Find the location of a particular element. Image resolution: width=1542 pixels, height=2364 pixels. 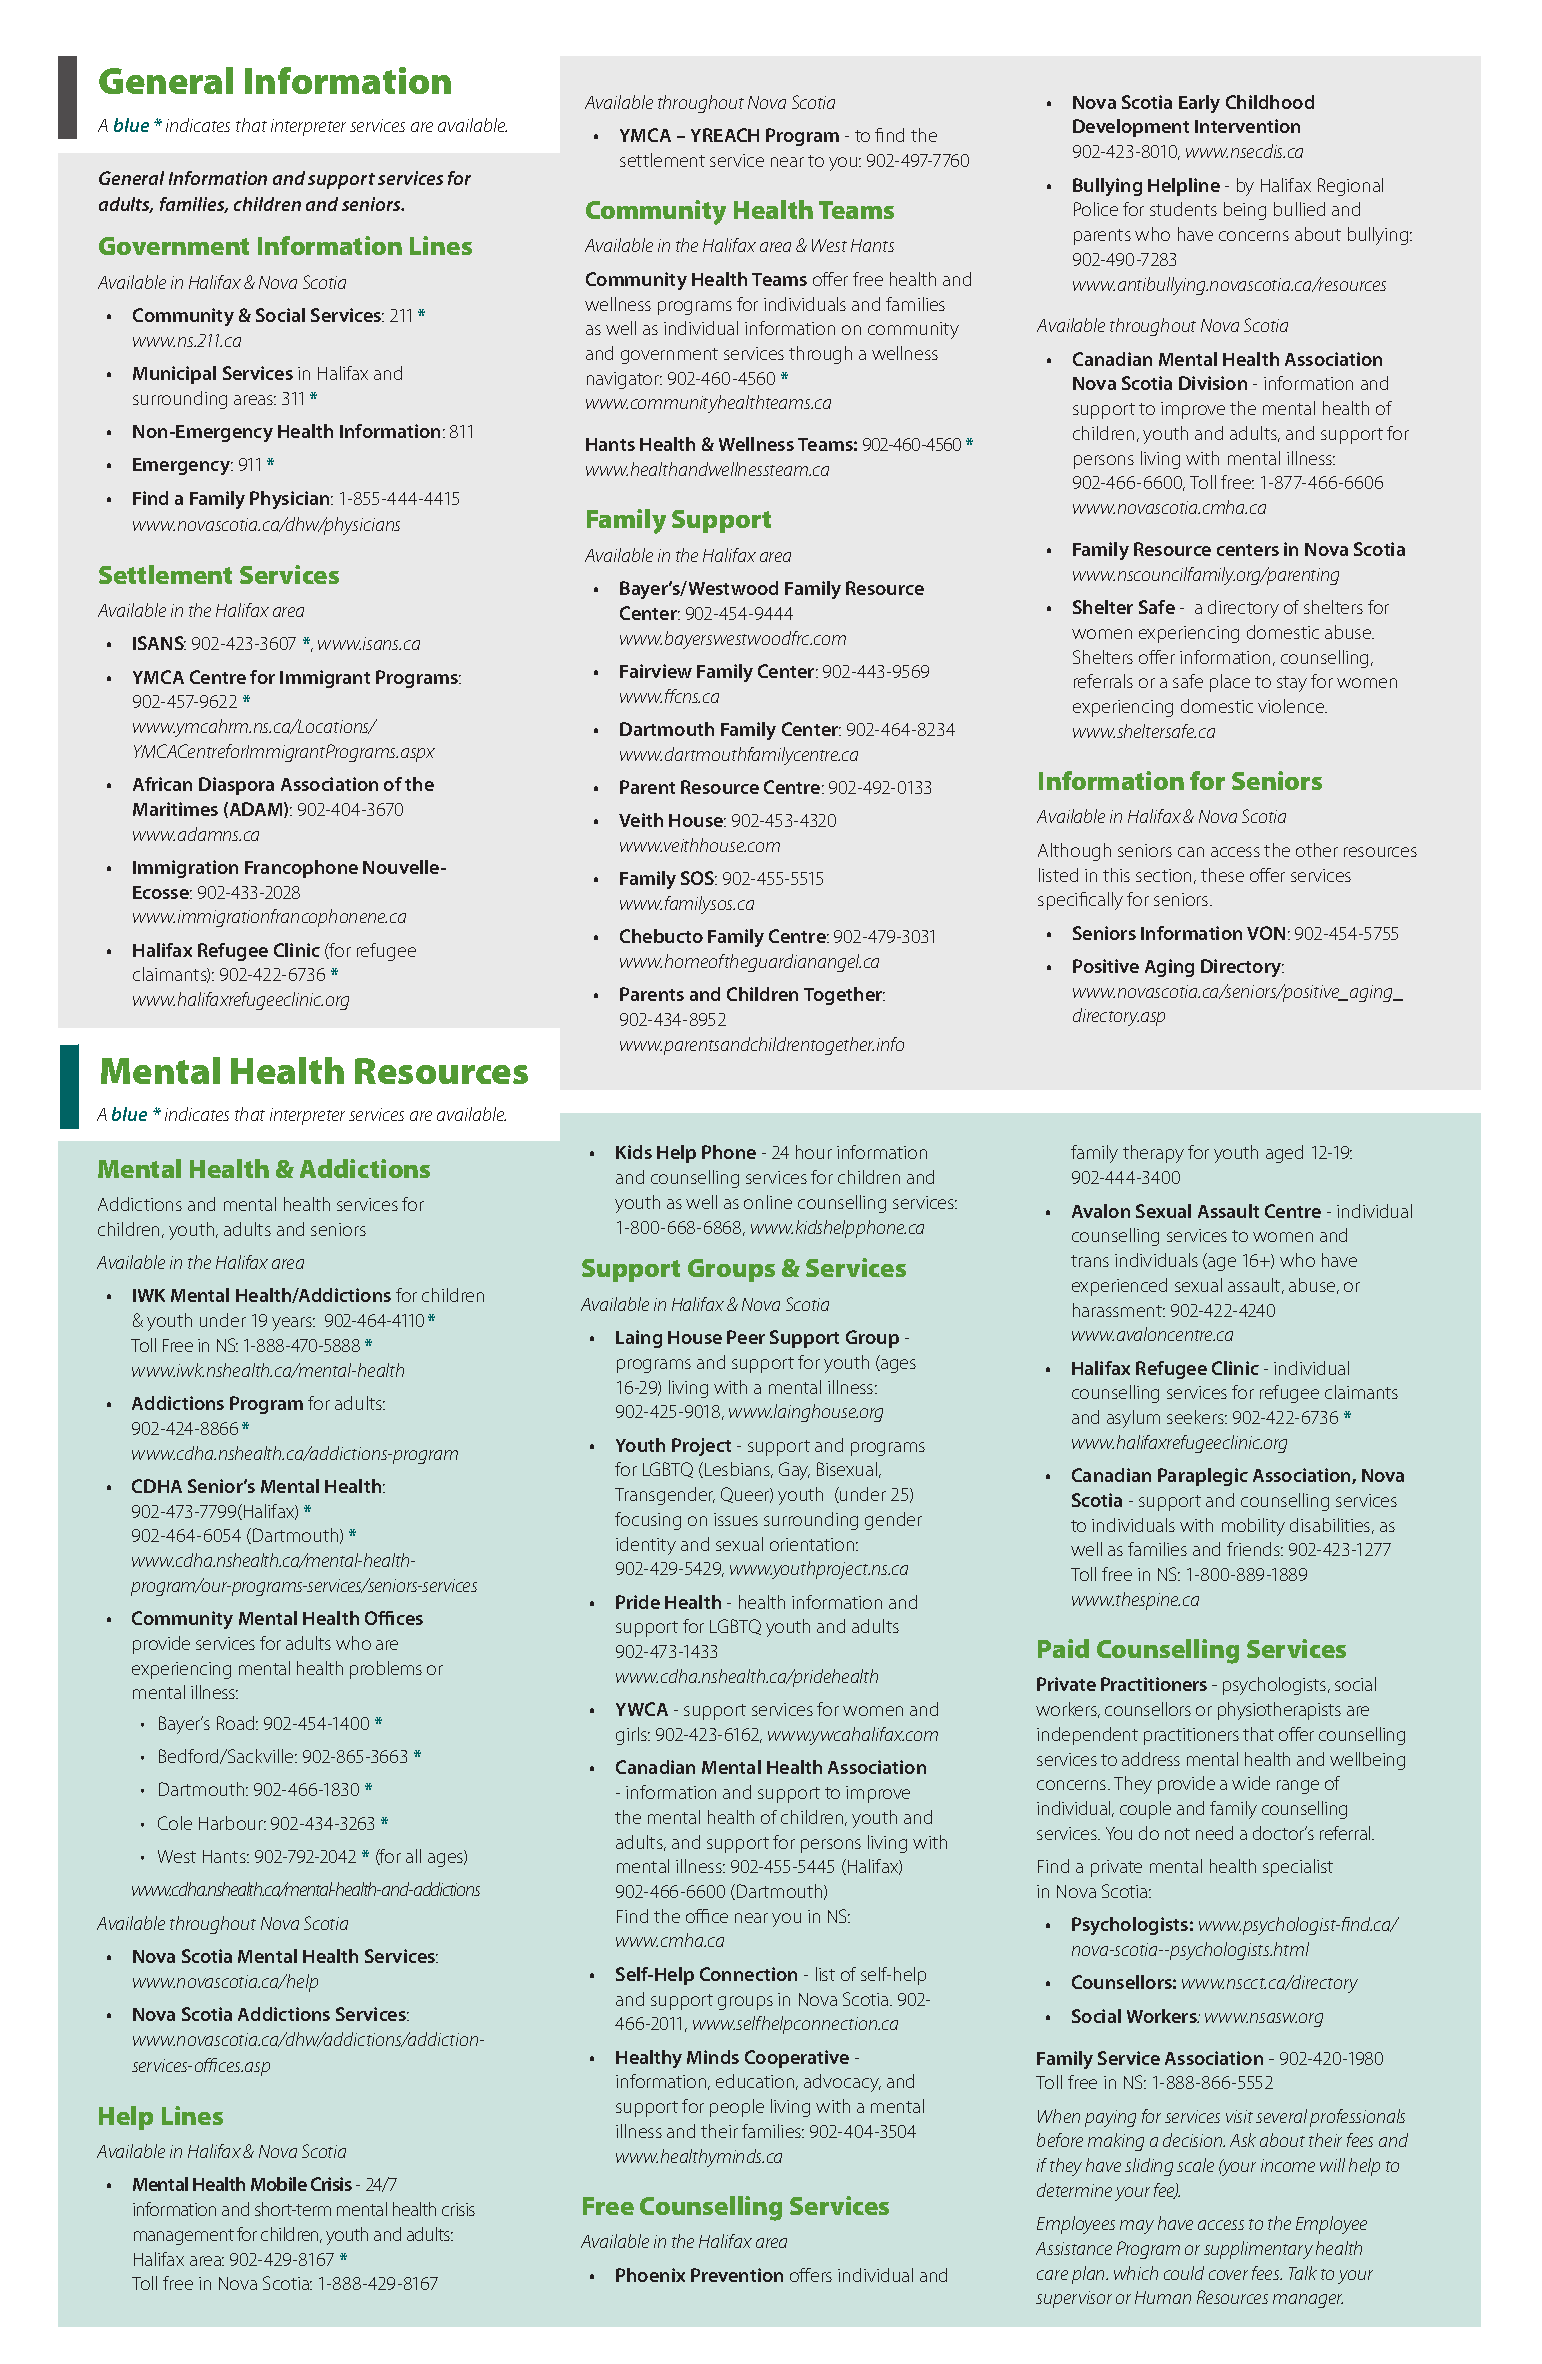

Diaspora is located at coordinates (236, 786).
